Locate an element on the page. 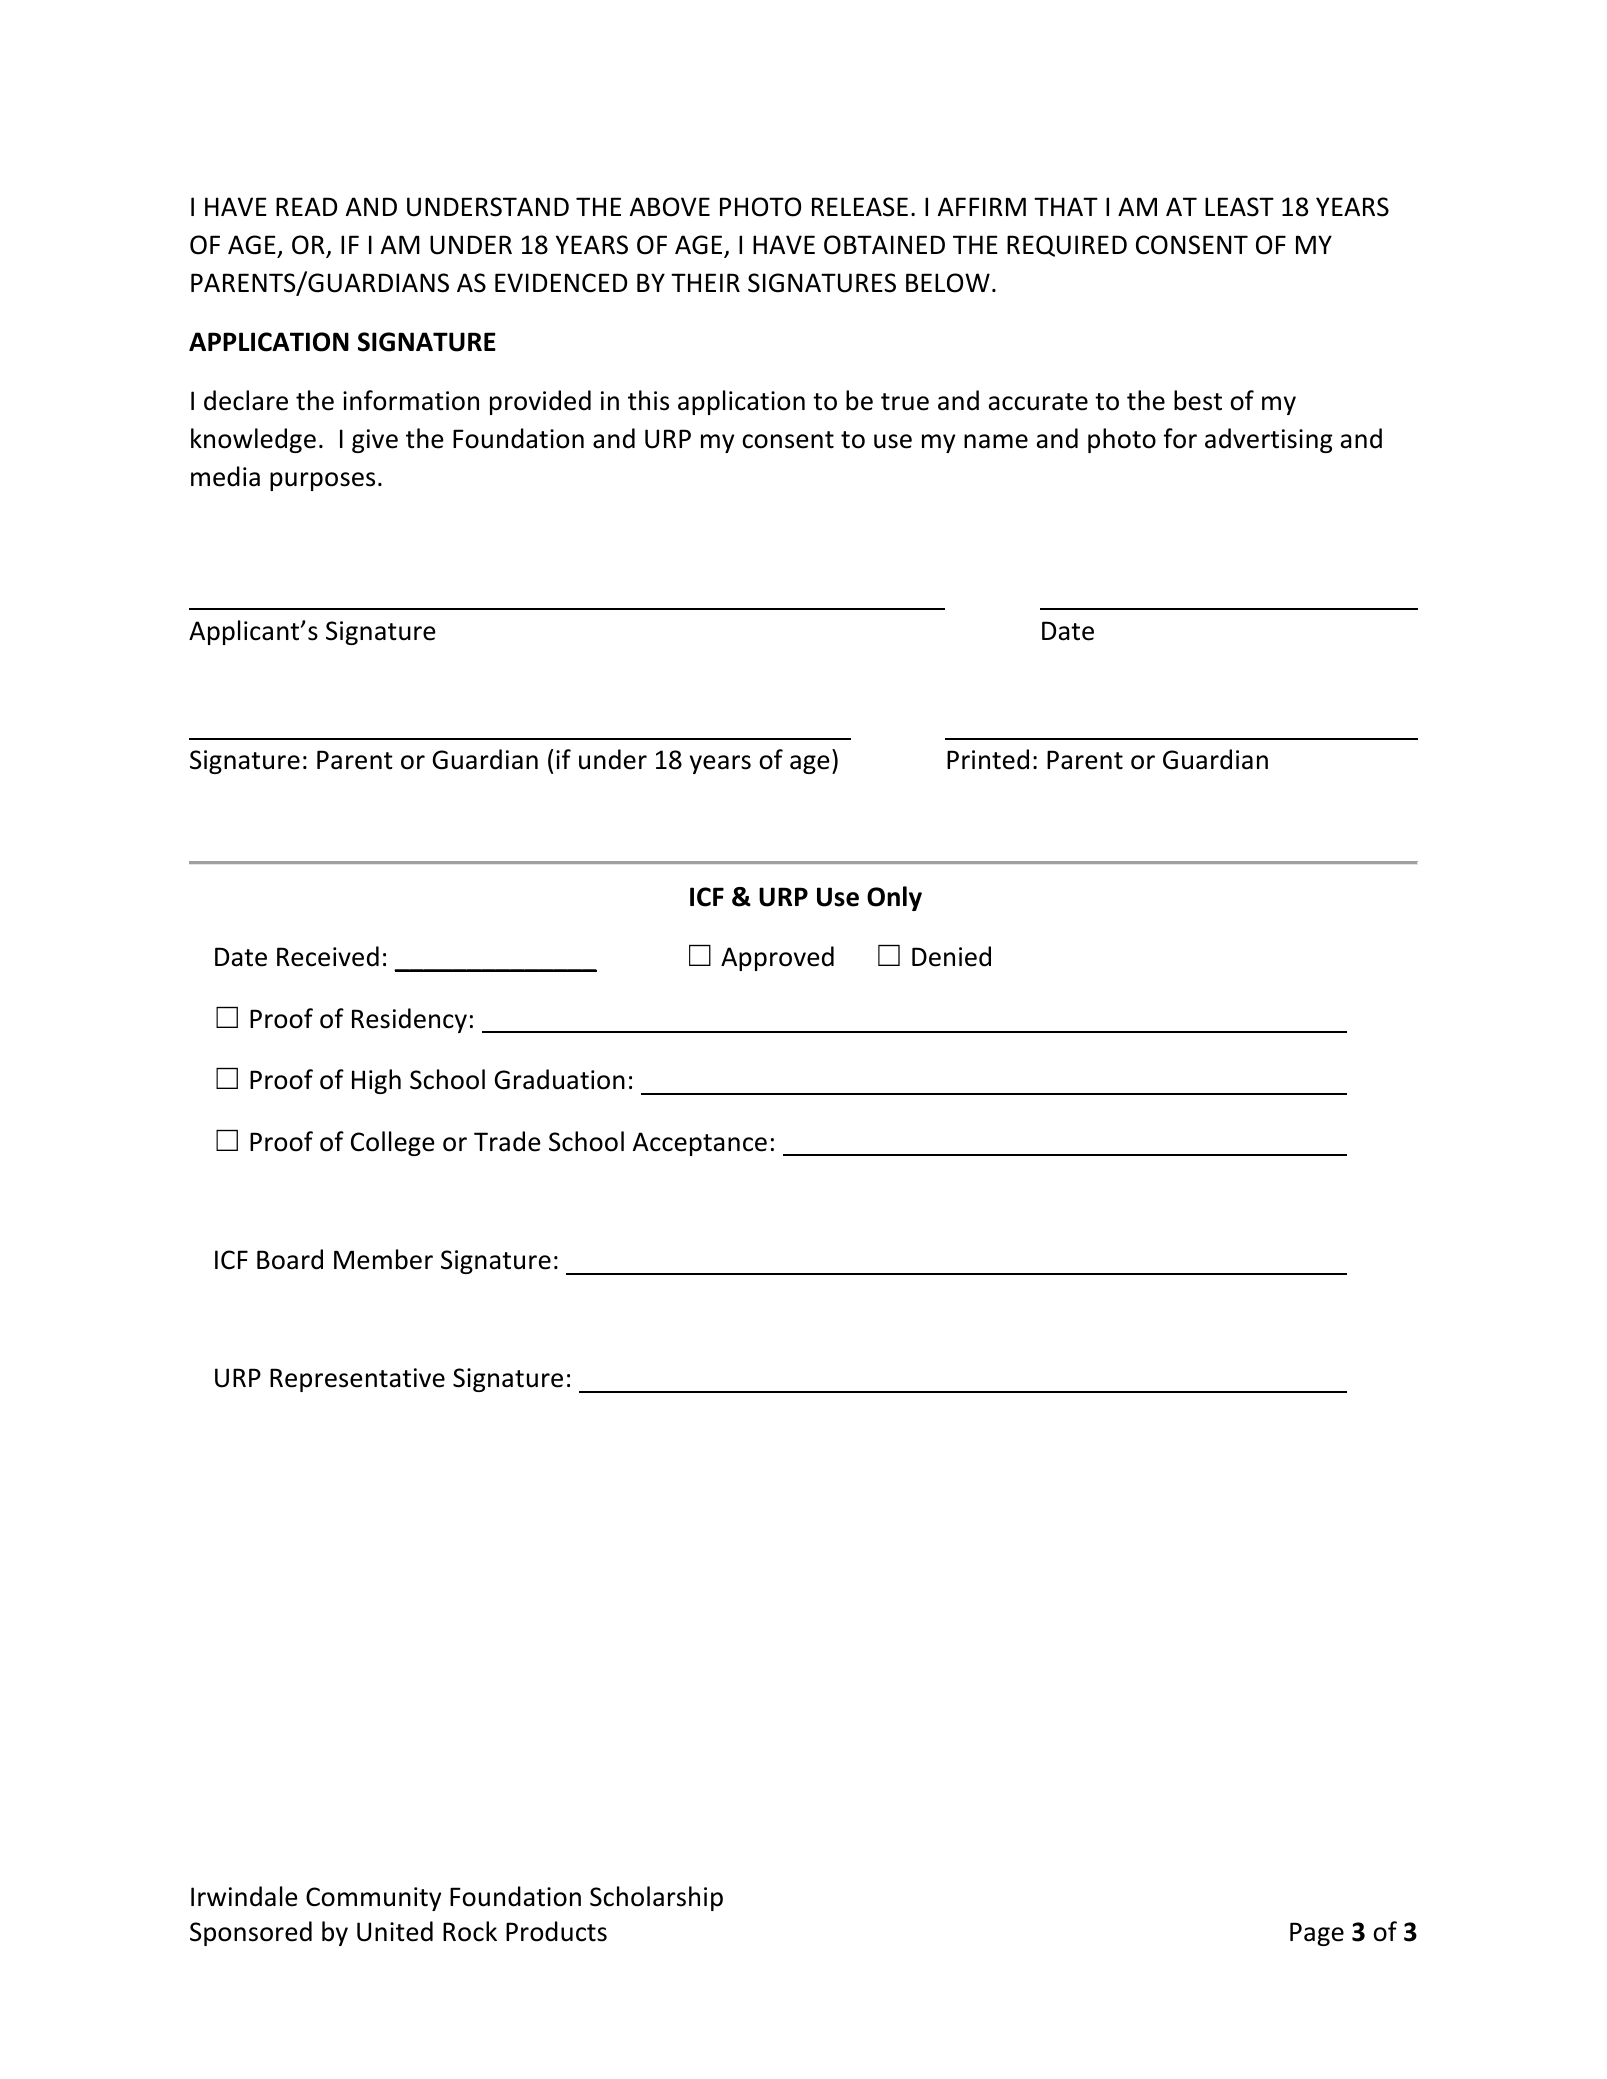  Printed is located at coordinates (988, 759).
